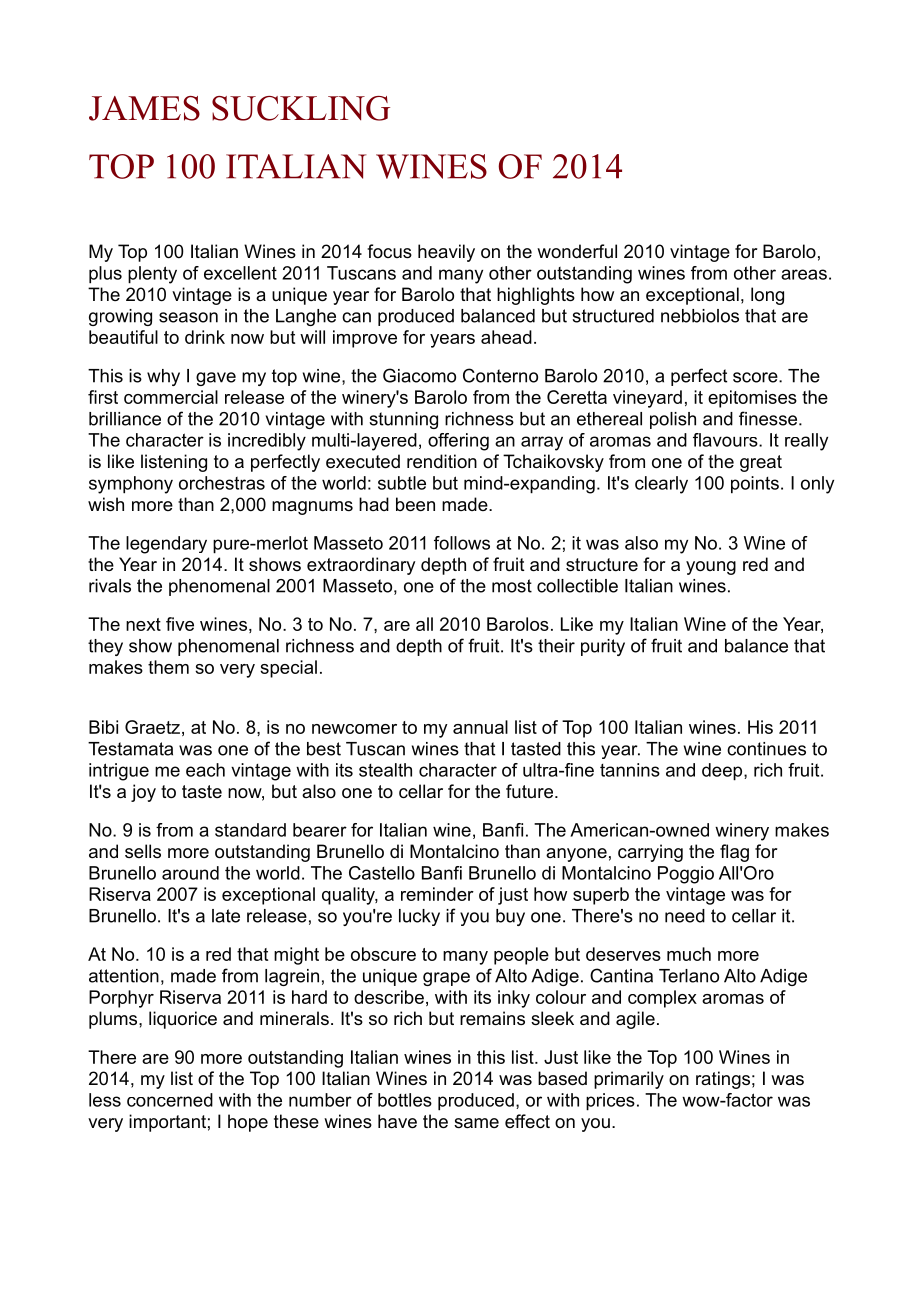 This screenshot has height=1308, width=924. Describe the element at coordinates (723, 772) in the screenshot. I see `deep` at that location.
